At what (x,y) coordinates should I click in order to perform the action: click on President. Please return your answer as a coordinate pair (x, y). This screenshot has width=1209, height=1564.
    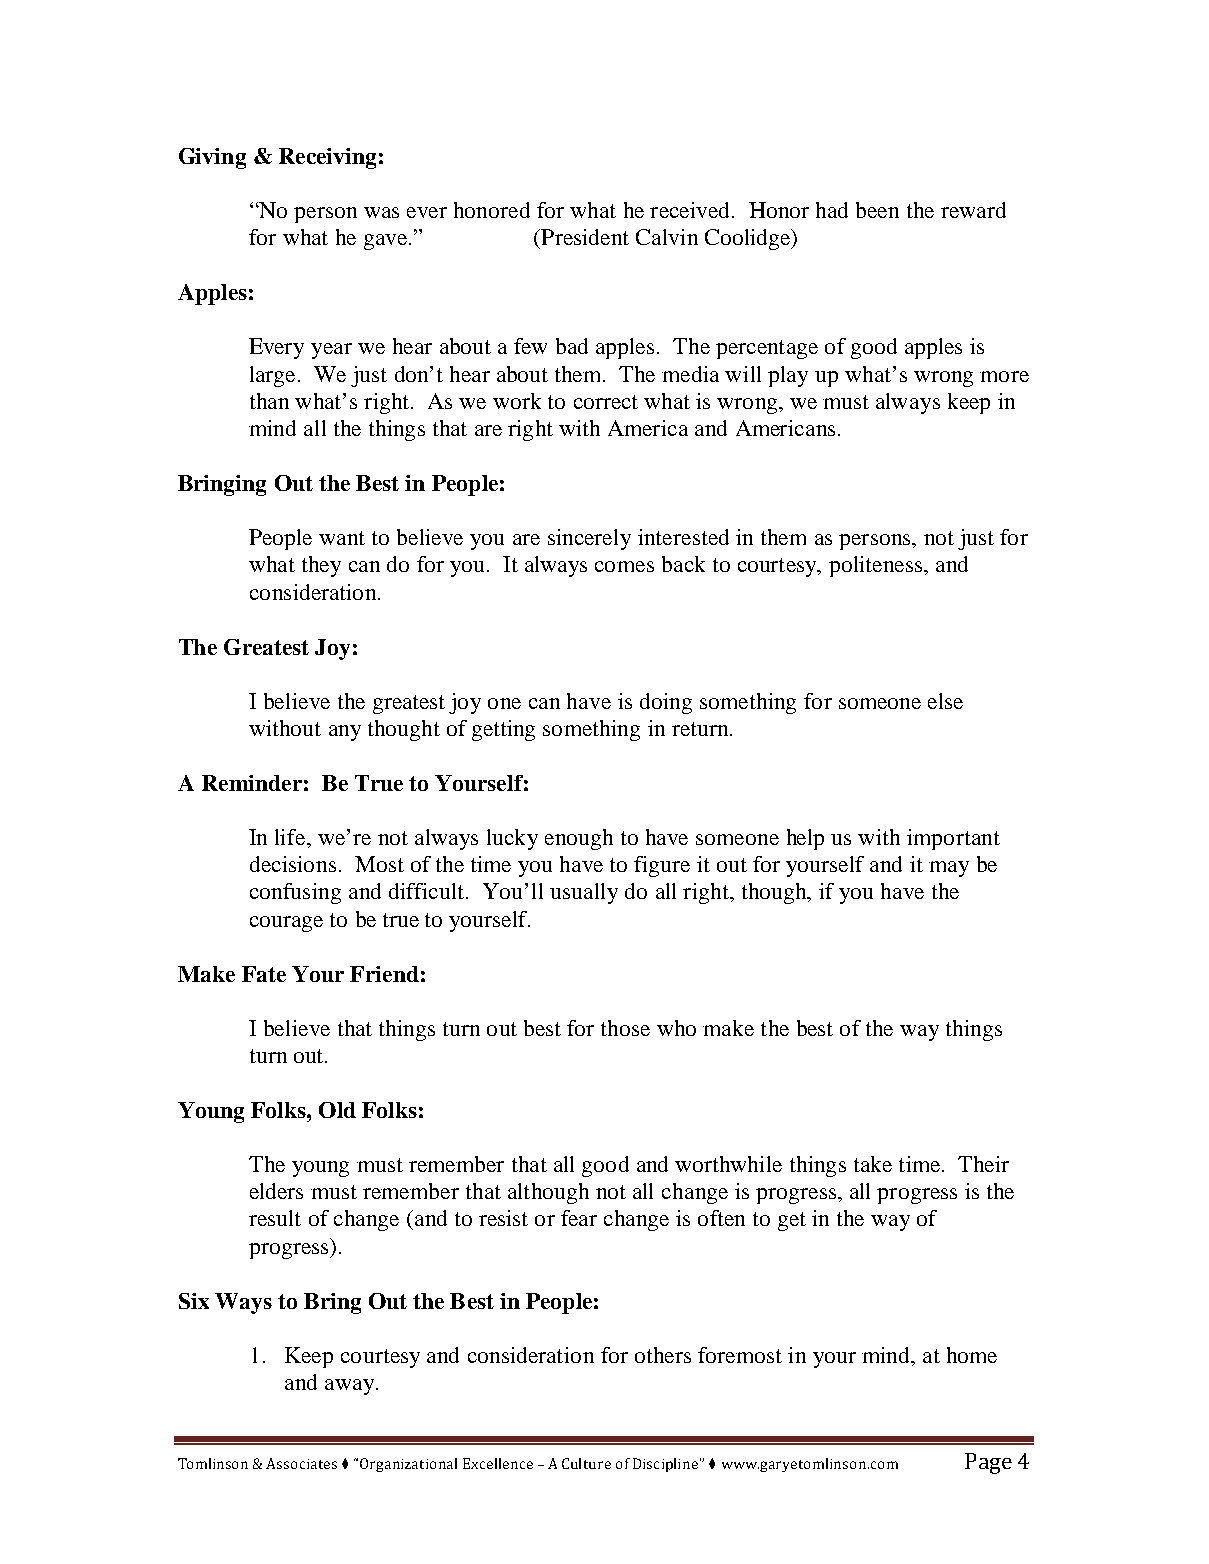
    Looking at the image, I should click on (584, 237).
